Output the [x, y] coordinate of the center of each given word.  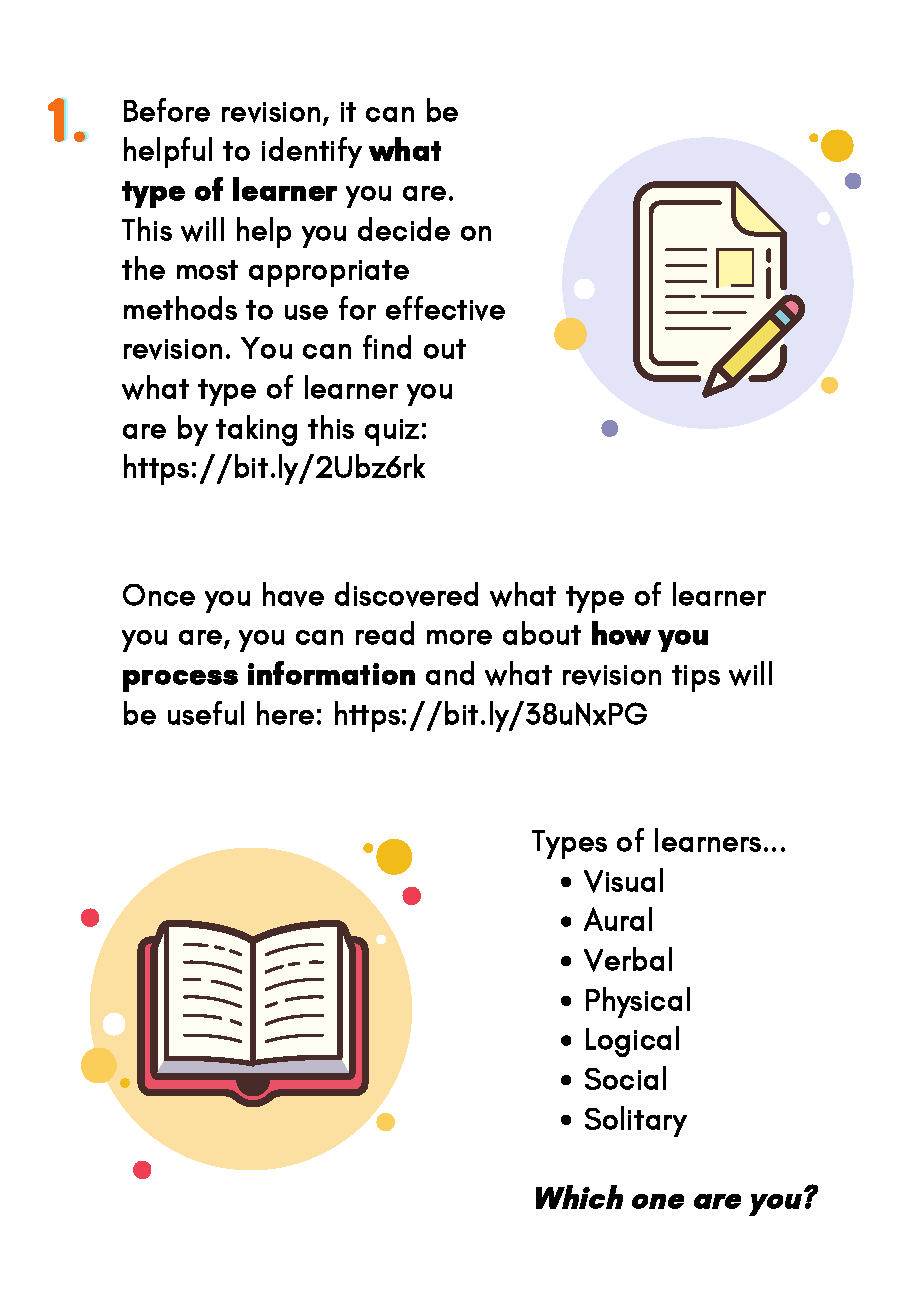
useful [206, 713]
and [450, 673]
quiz [392, 432]
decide [404, 229]
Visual [623, 880]
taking [256, 430]
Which [579, 1197]
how [621, 633]
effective [445, 308]
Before [167, 110]
